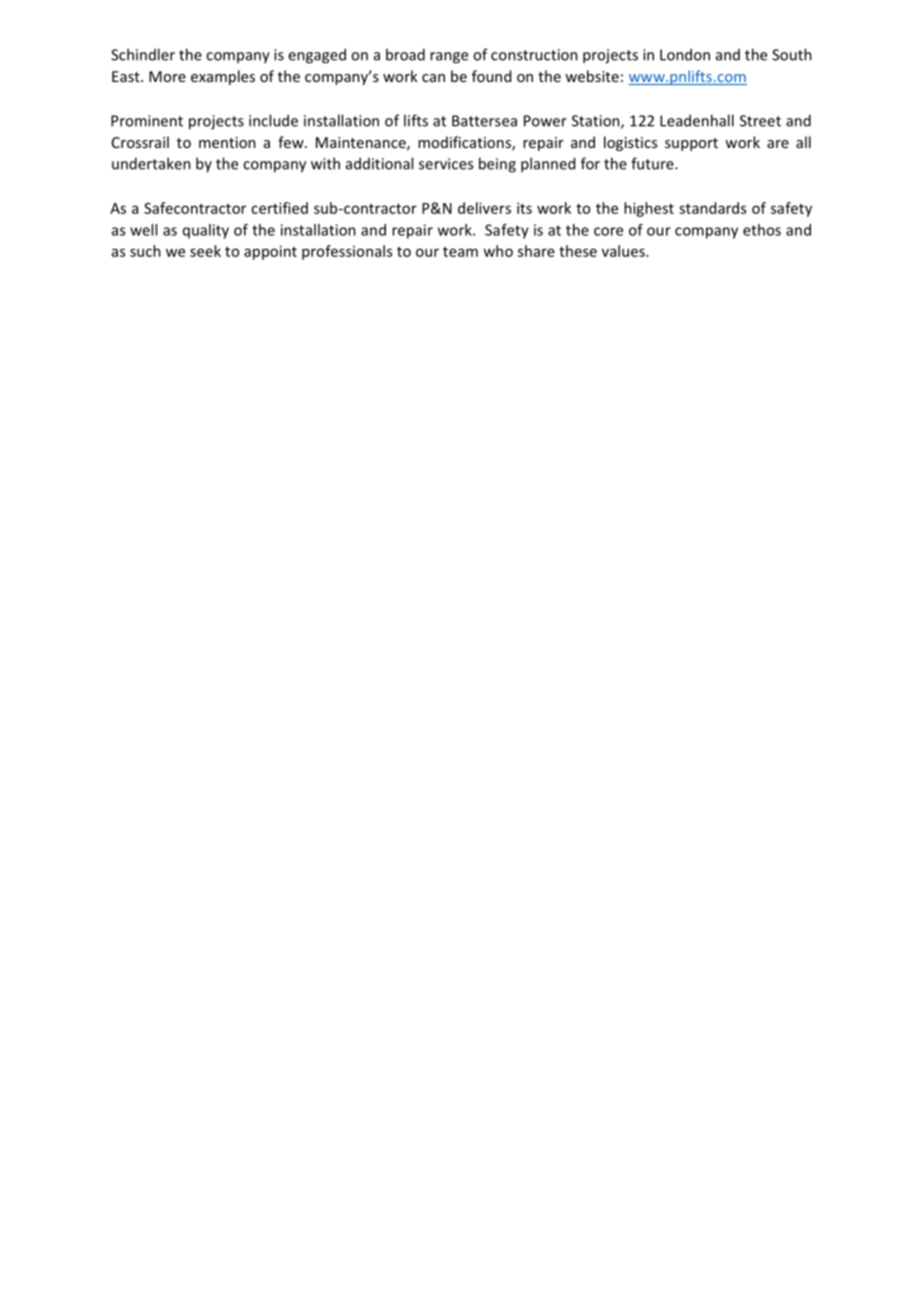 The height and width of the document is (1308, 924). I want to click on seek, so click(205, 251).
